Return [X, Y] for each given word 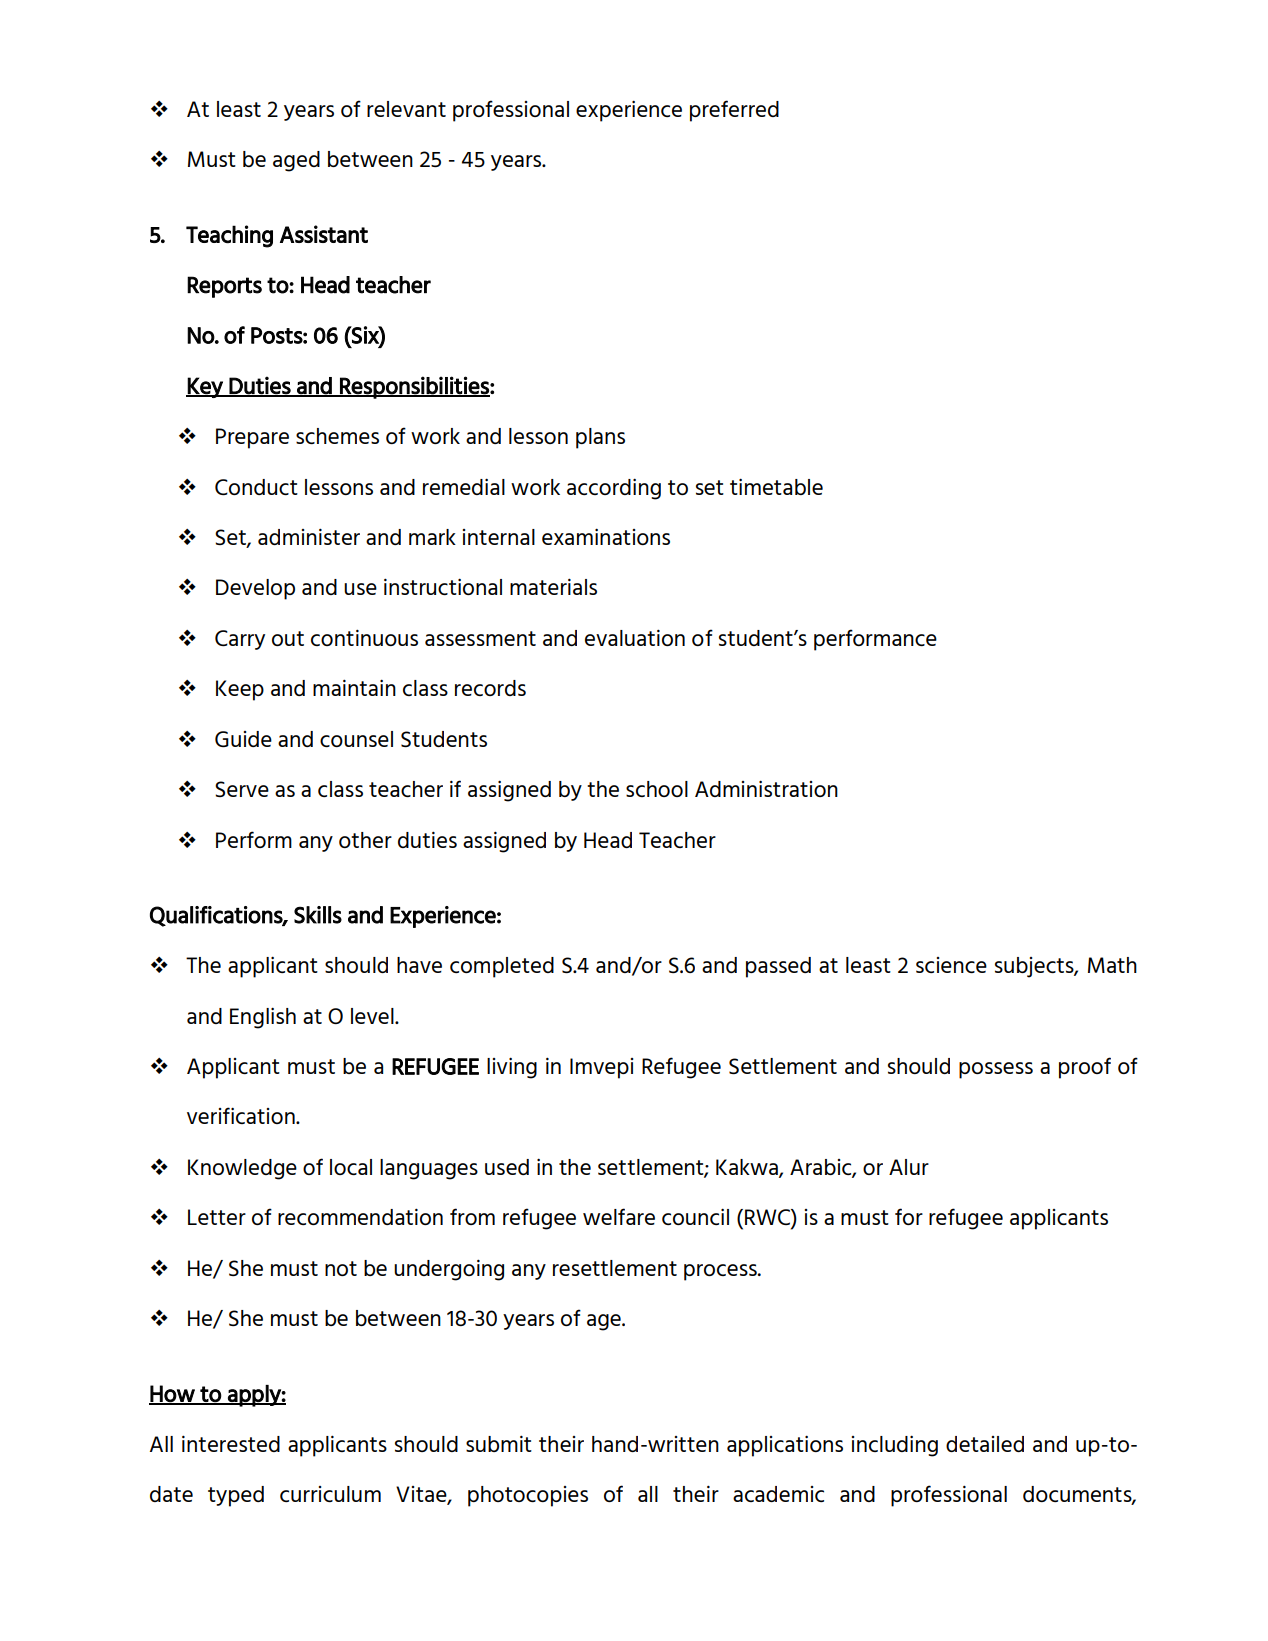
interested [231, 1443]
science [951, 965]
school [657, 789]
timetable [776, 486]
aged [296, 161]
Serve [242, 789]
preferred [734, 111]
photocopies [528, 1496]
